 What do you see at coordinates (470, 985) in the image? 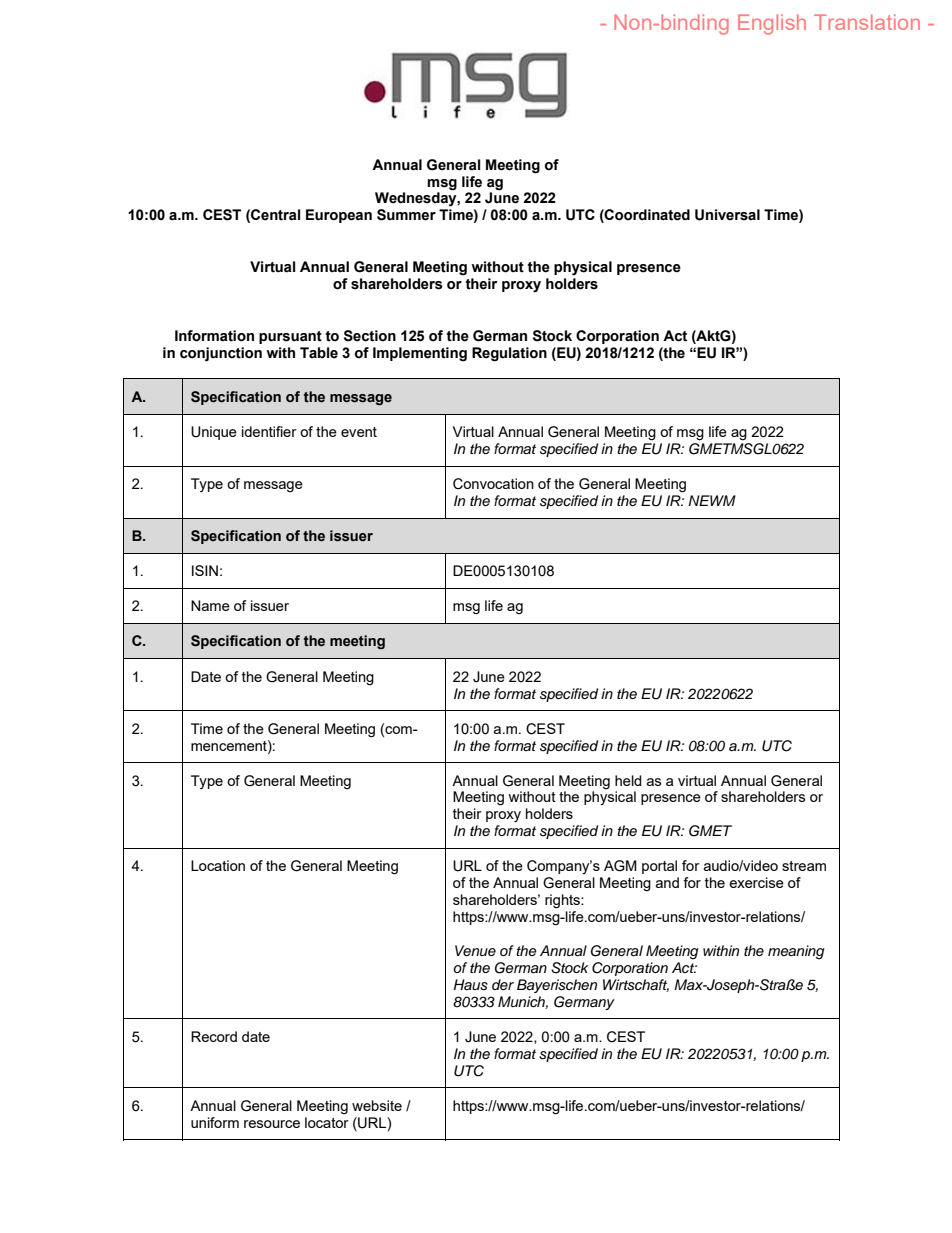
I see `Haus` at bounding box center [470, 985].
